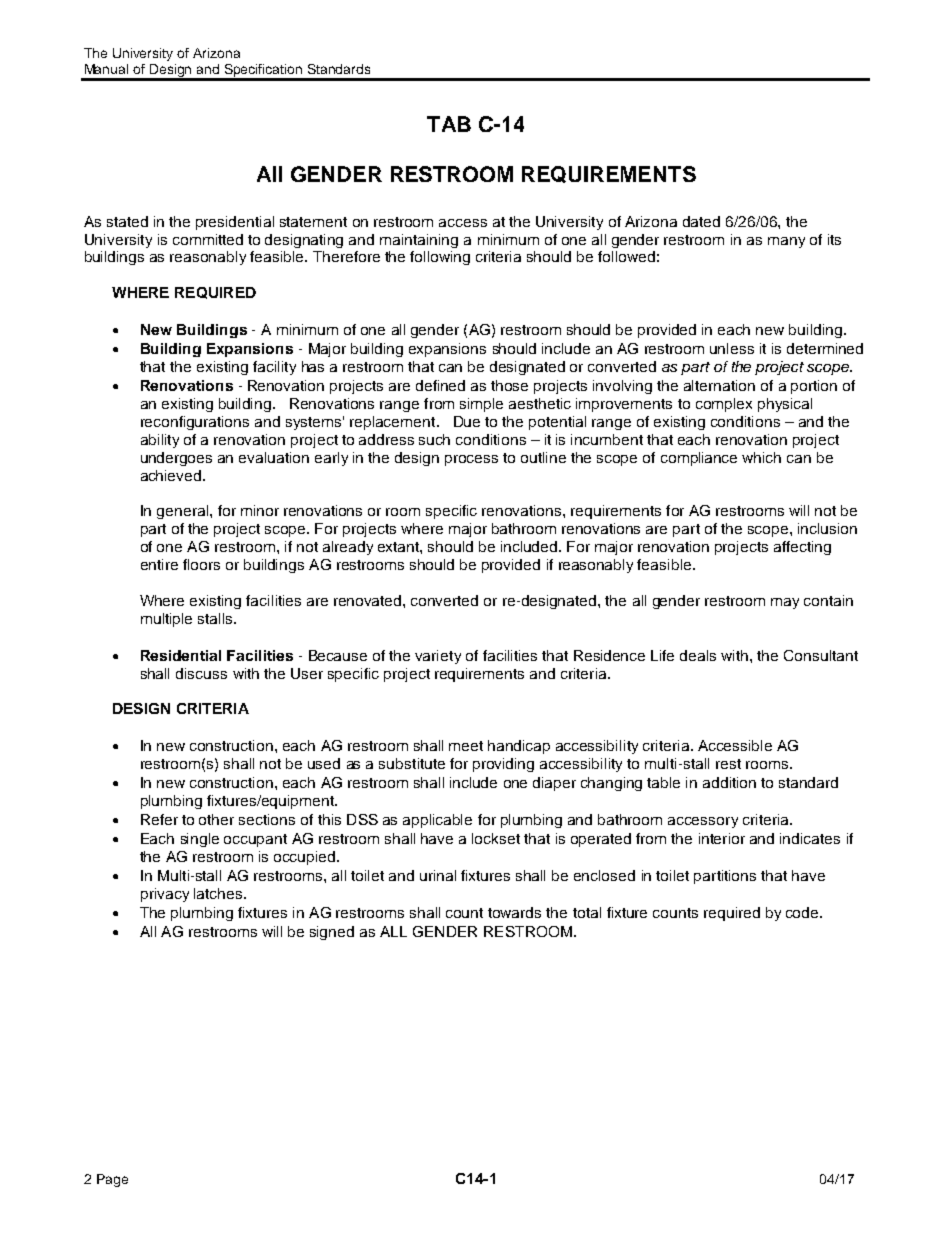 This image has width=952, height=1233. Describe the element at coordinates (112, 1180) in the image. I see `Page` at that location.
